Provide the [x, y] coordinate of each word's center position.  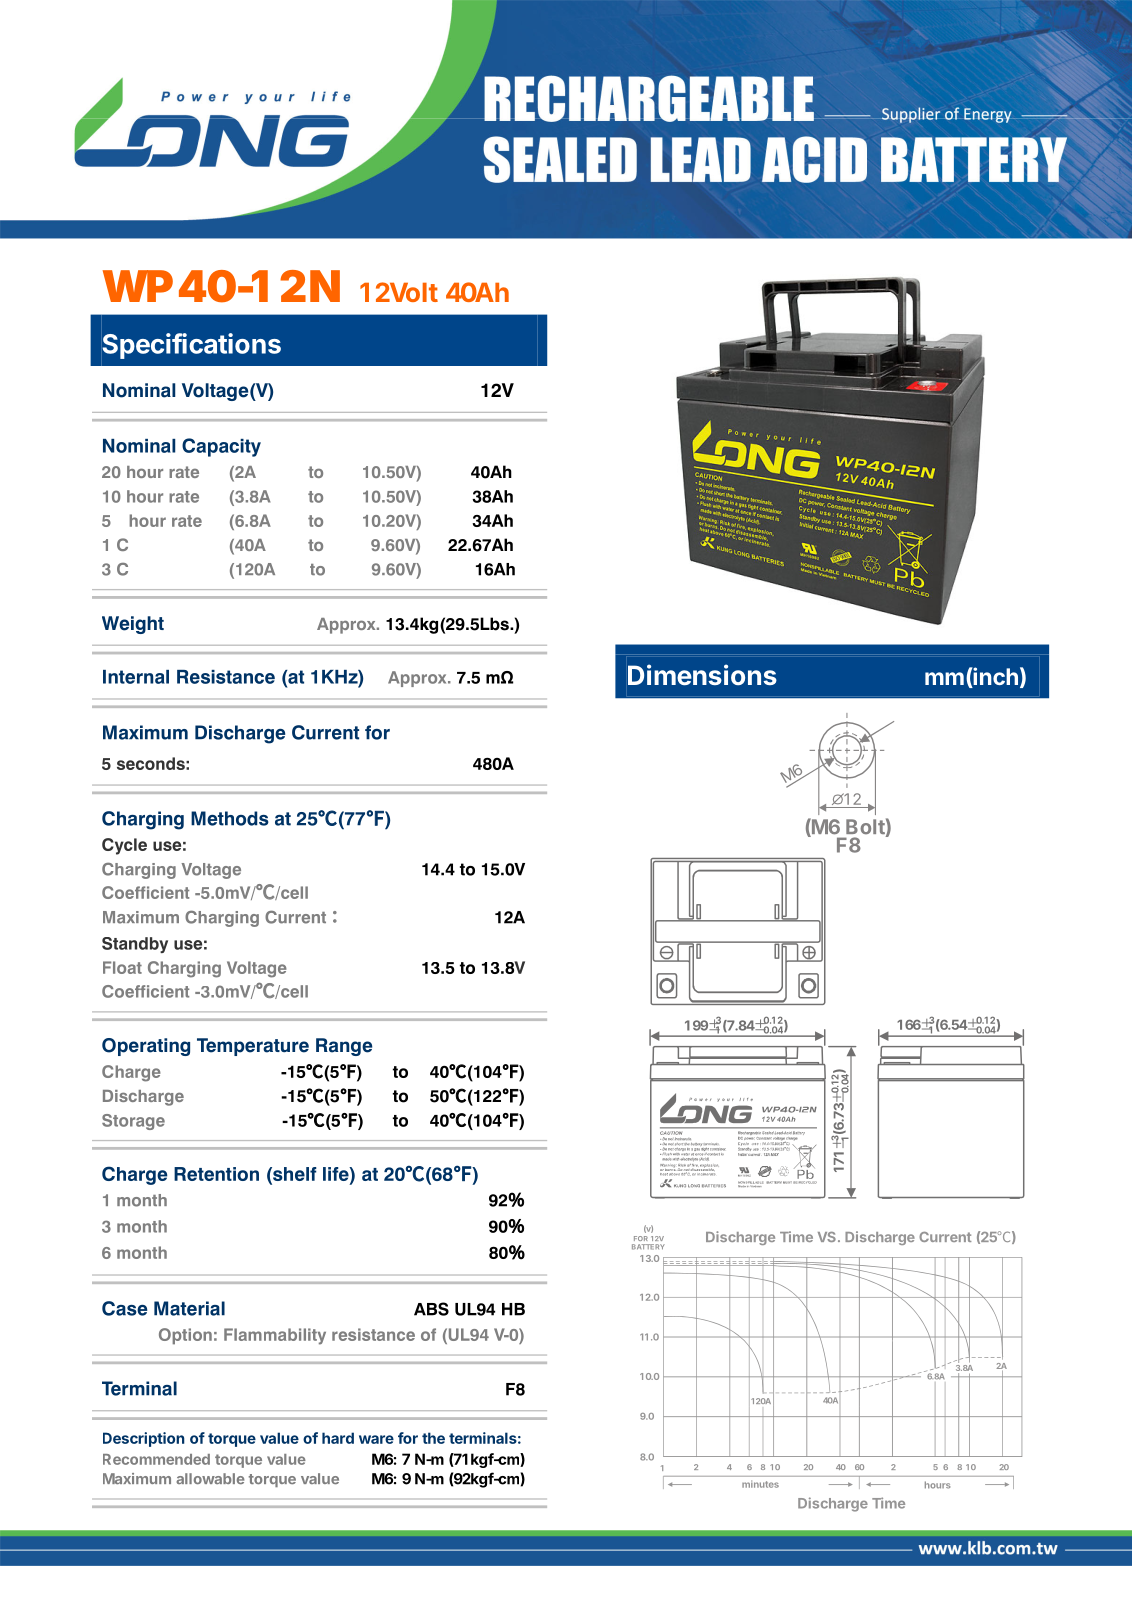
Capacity [221, 447]
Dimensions [702, 674]
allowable [210, 1478]
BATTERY [648, 1247]
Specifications [191, 346]
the [433, 1438]
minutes [760, 1484]
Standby [135, 945]
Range [344, 1047]
